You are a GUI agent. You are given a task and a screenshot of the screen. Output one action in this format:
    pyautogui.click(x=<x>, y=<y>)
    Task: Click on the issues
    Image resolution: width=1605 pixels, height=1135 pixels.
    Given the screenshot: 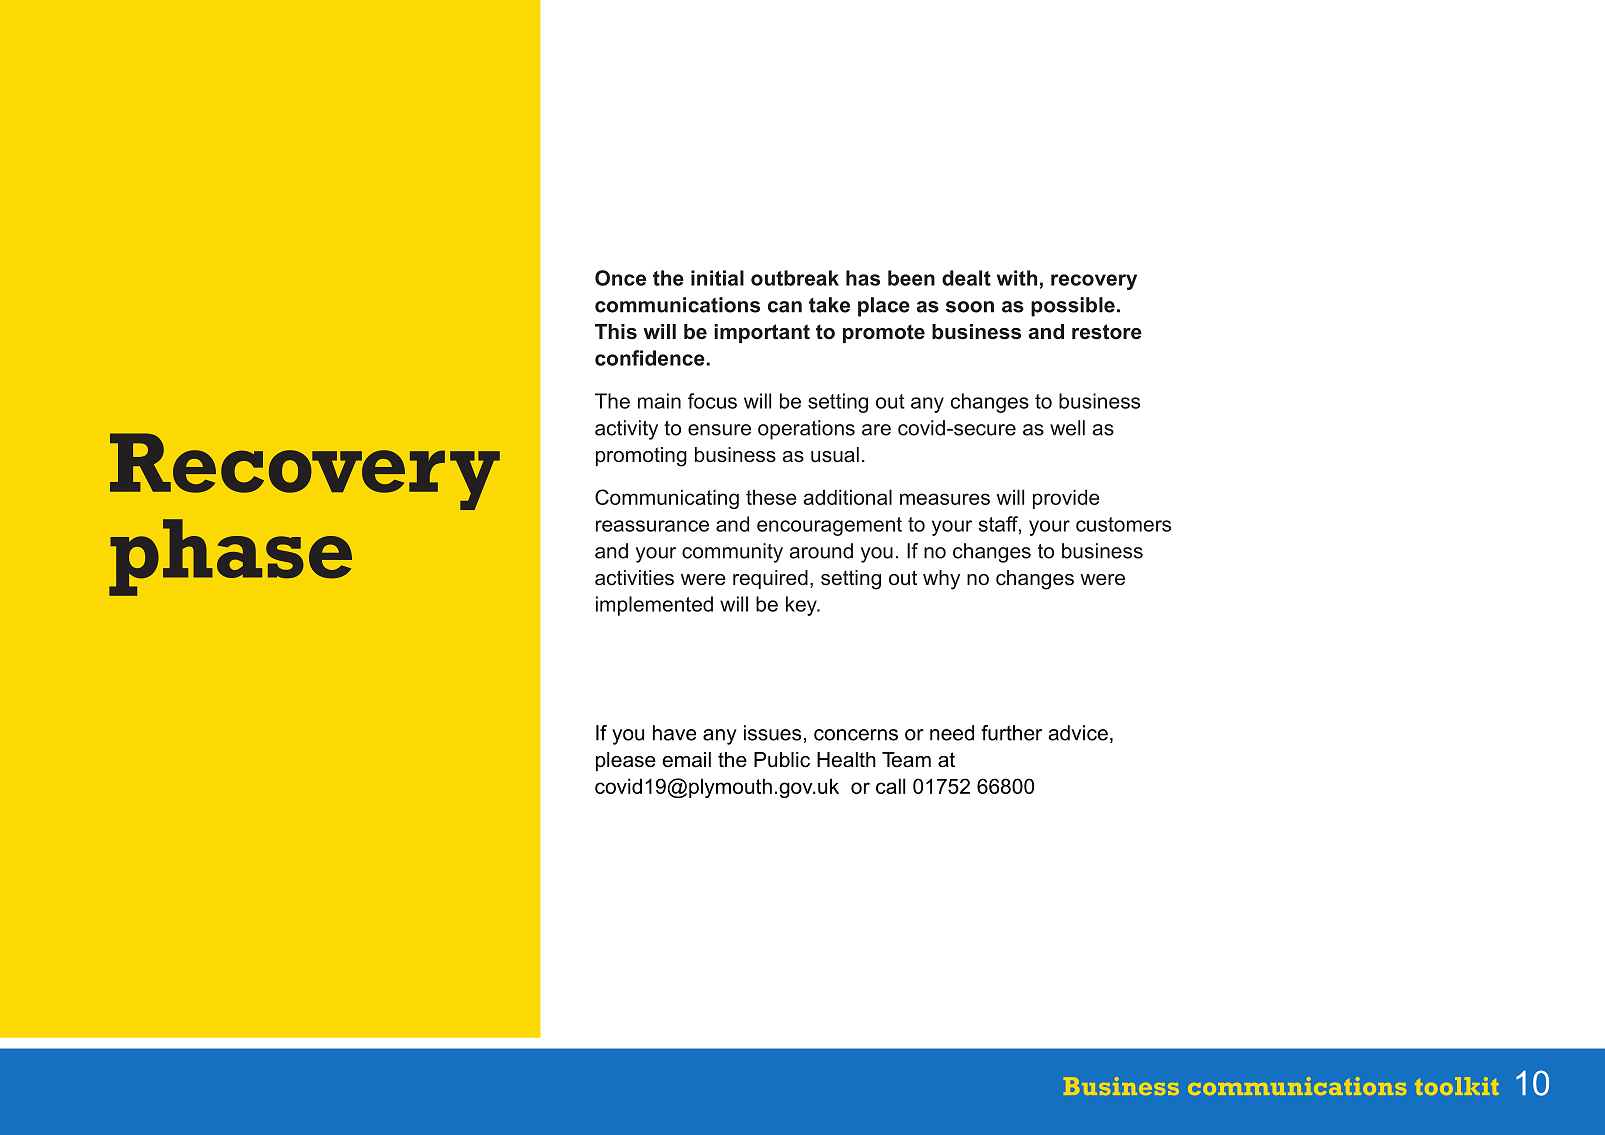 What is the action you would take?
    pyautogui.click(x=772, y=733)
